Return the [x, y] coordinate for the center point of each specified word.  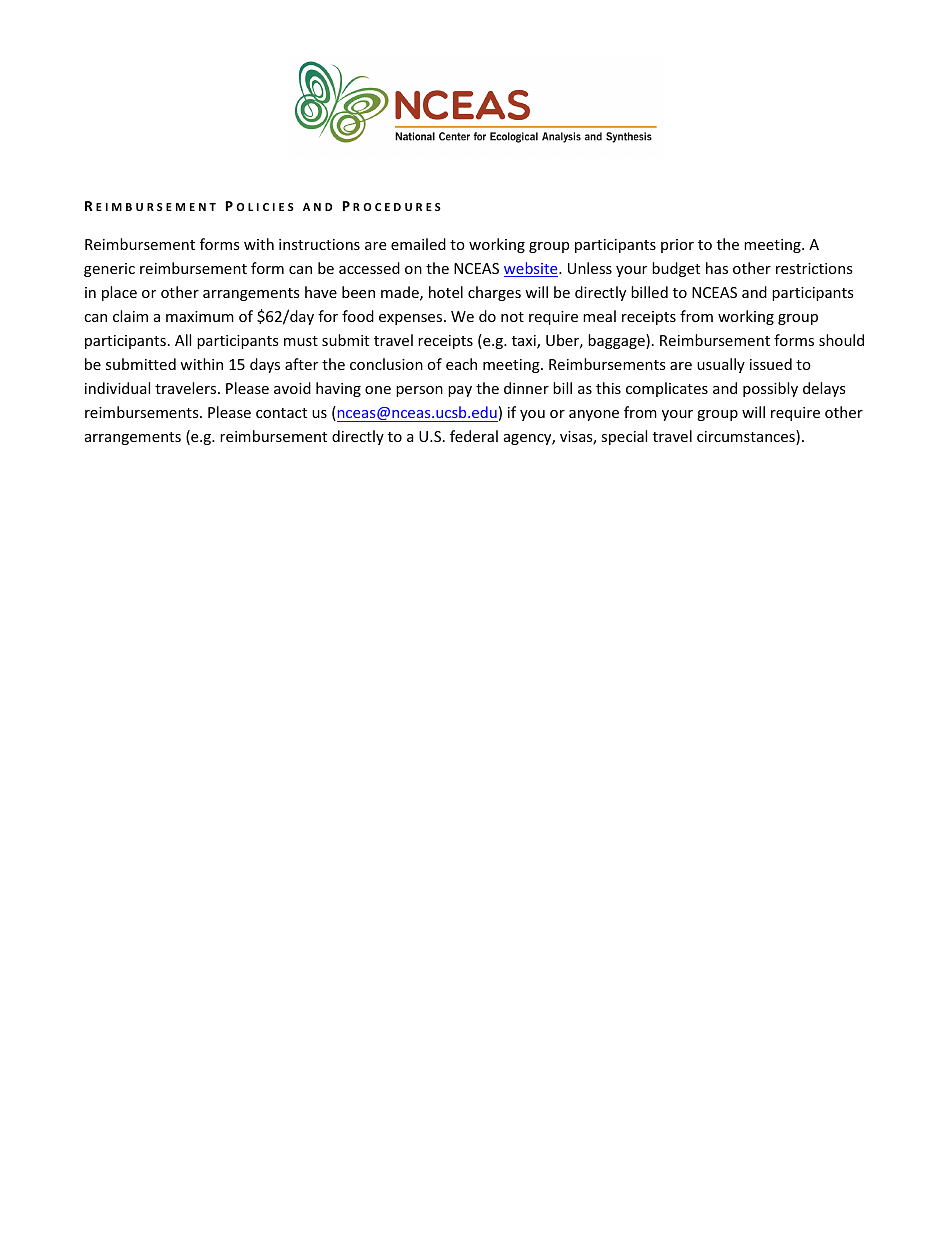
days [265, 365]
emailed [418, 244]
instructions [319, 244]
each [461, 364]
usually [721, 365]
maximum [200, 316]
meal [599, 316]
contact [281, 413]
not [512, 317]
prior [677, 246]
